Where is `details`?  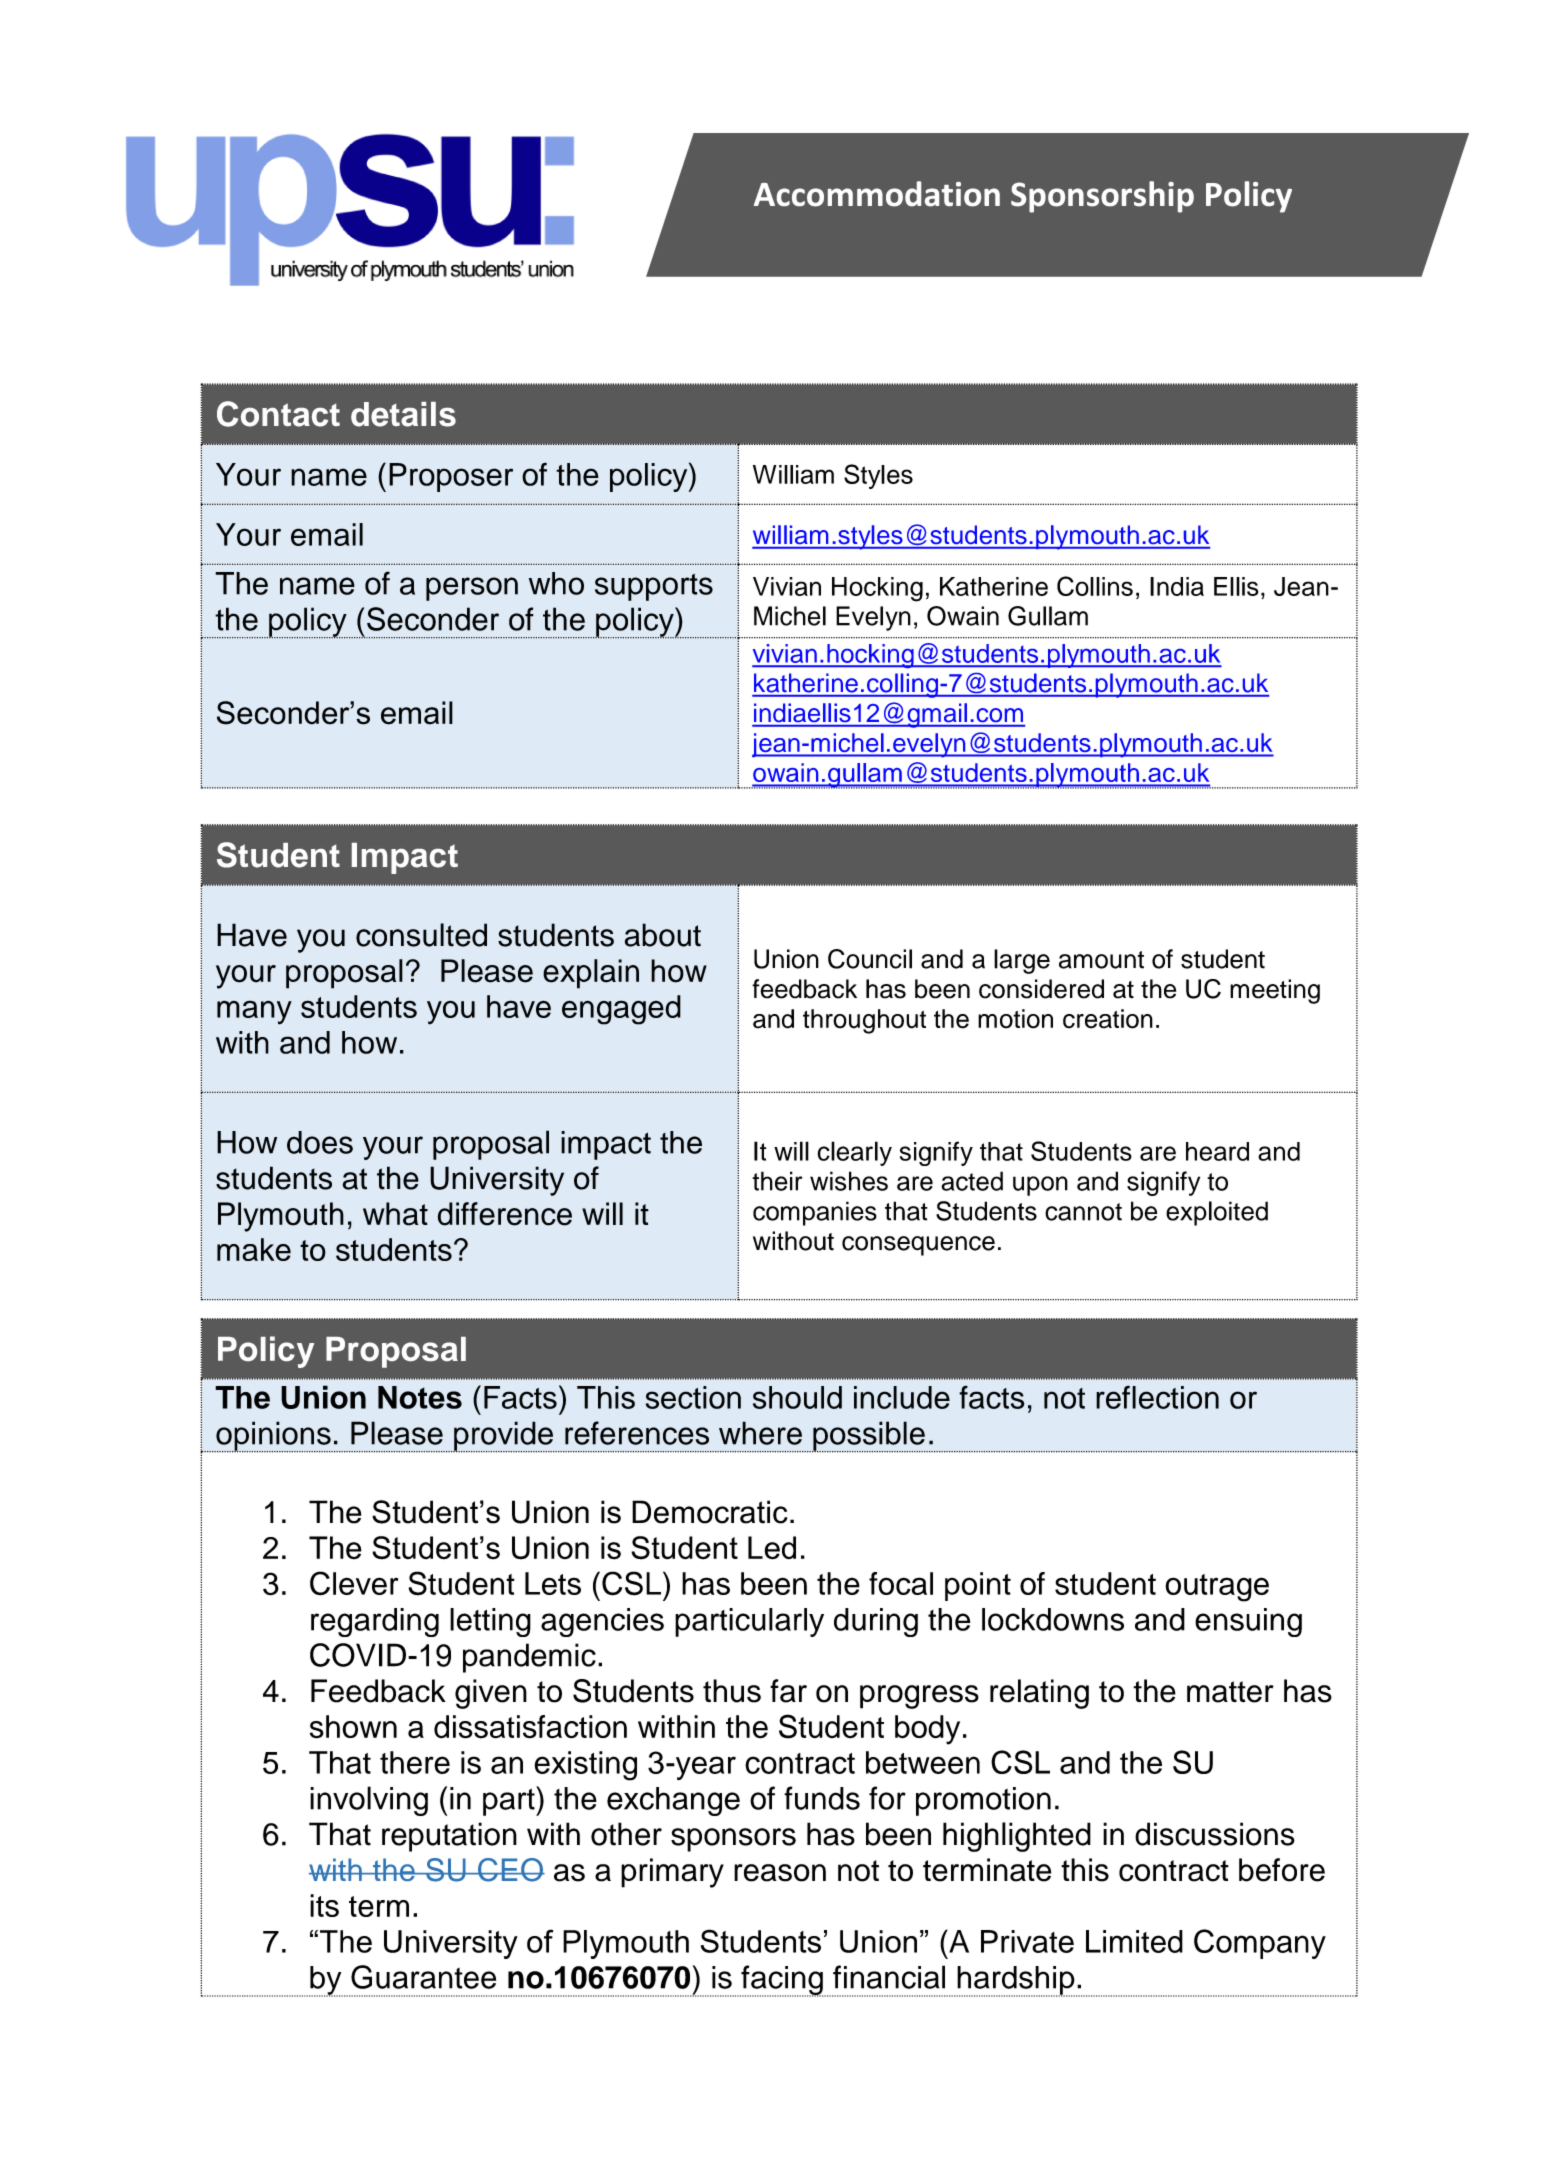
details is located at coordinates (403, 414).
